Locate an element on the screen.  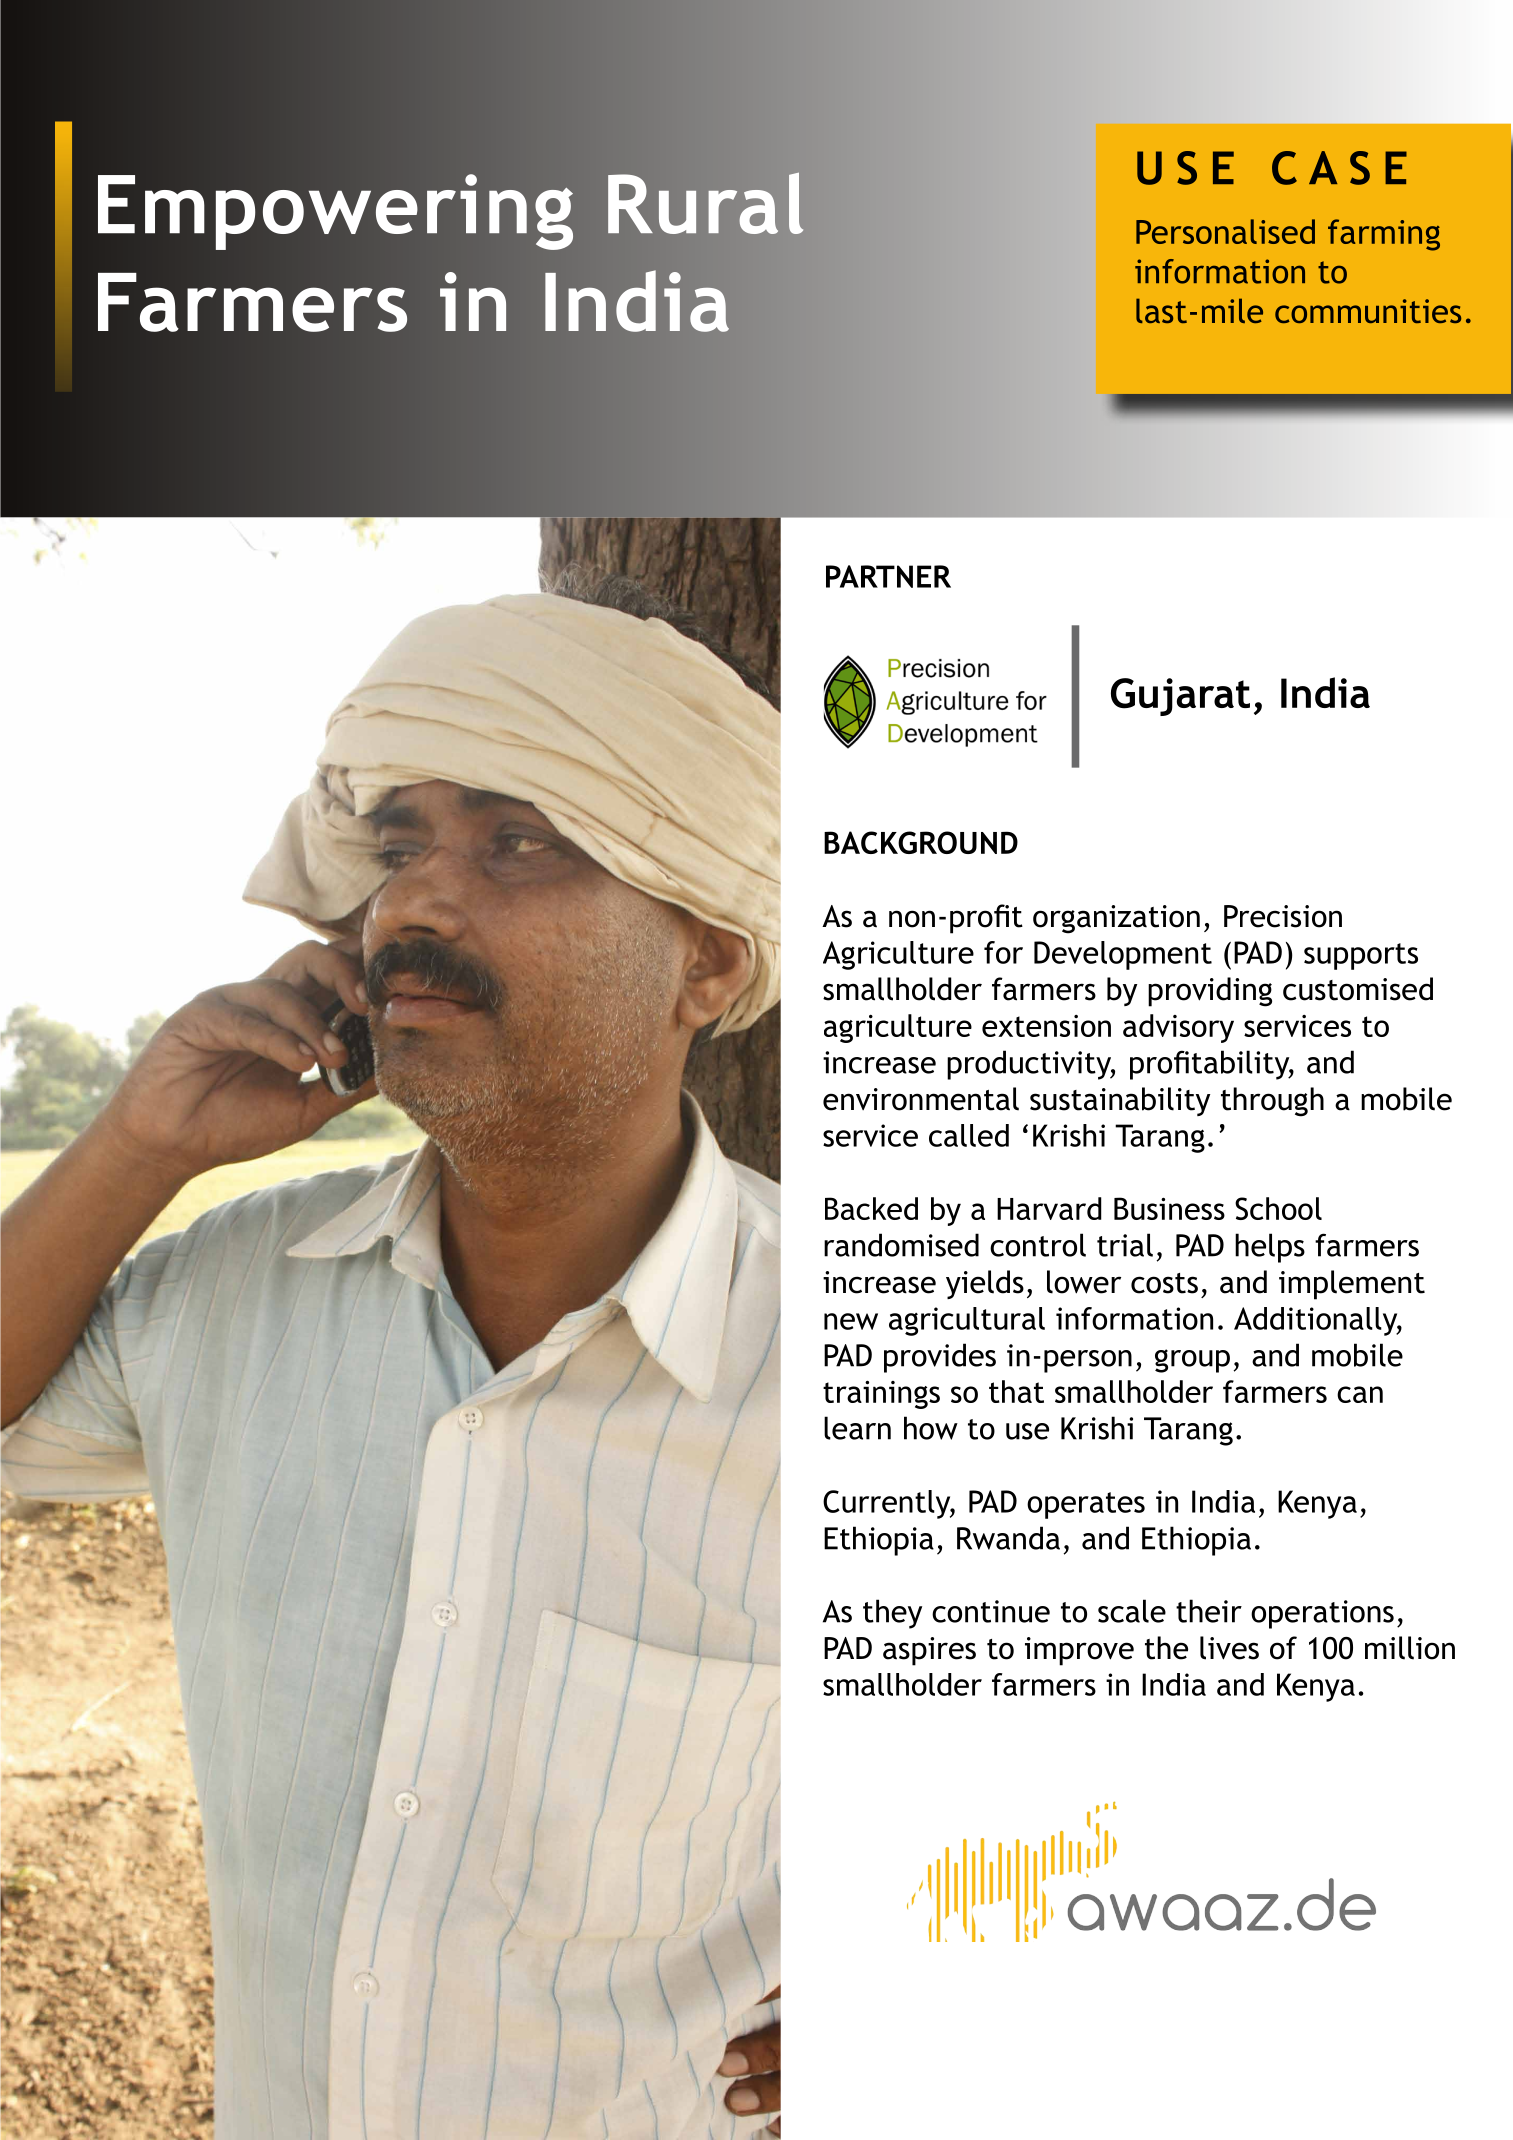
extension is located at coordinates (1046, 1026).
